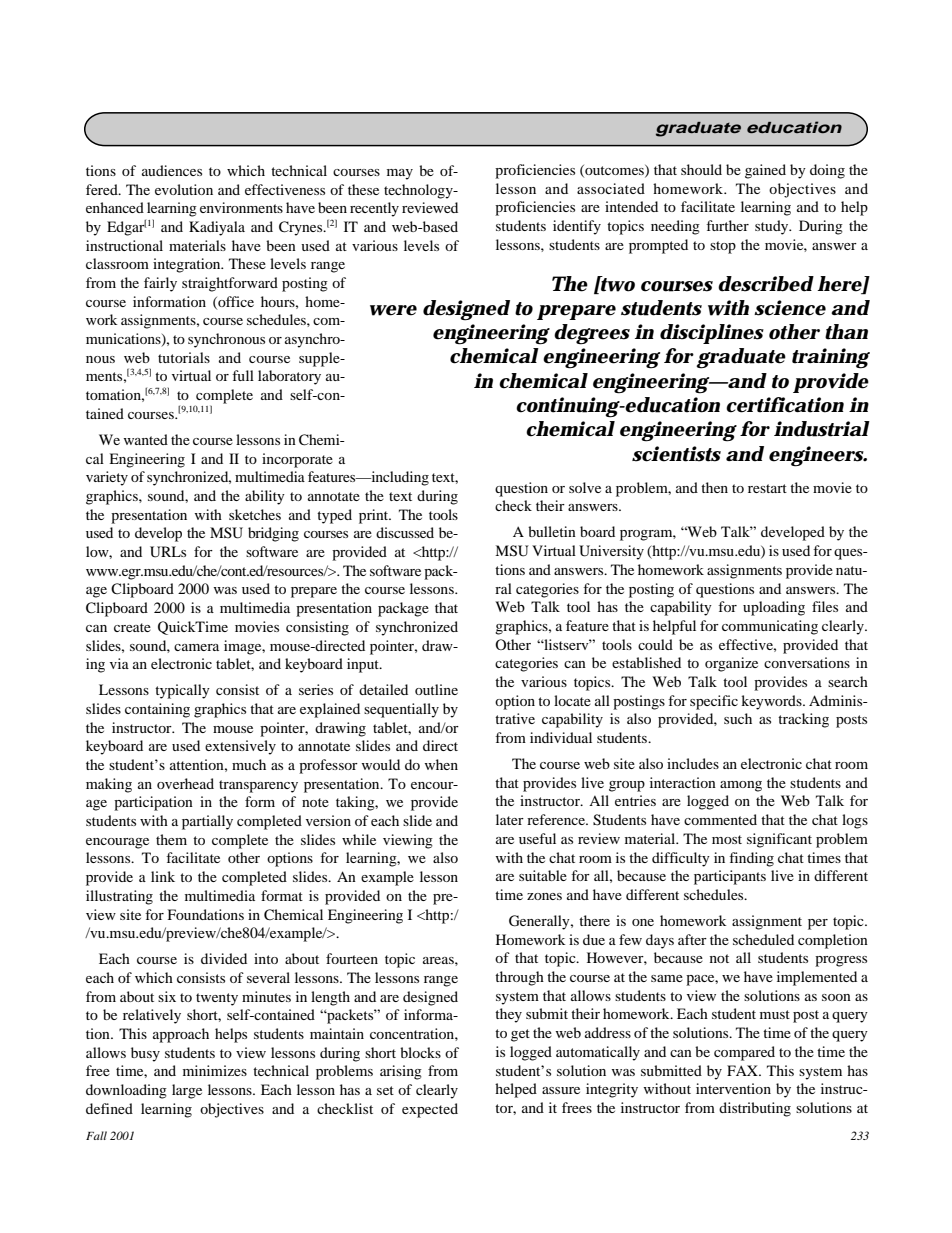  Describe the element at coordinates (751, 859) in the screenshot. I see `finding` at that location.
